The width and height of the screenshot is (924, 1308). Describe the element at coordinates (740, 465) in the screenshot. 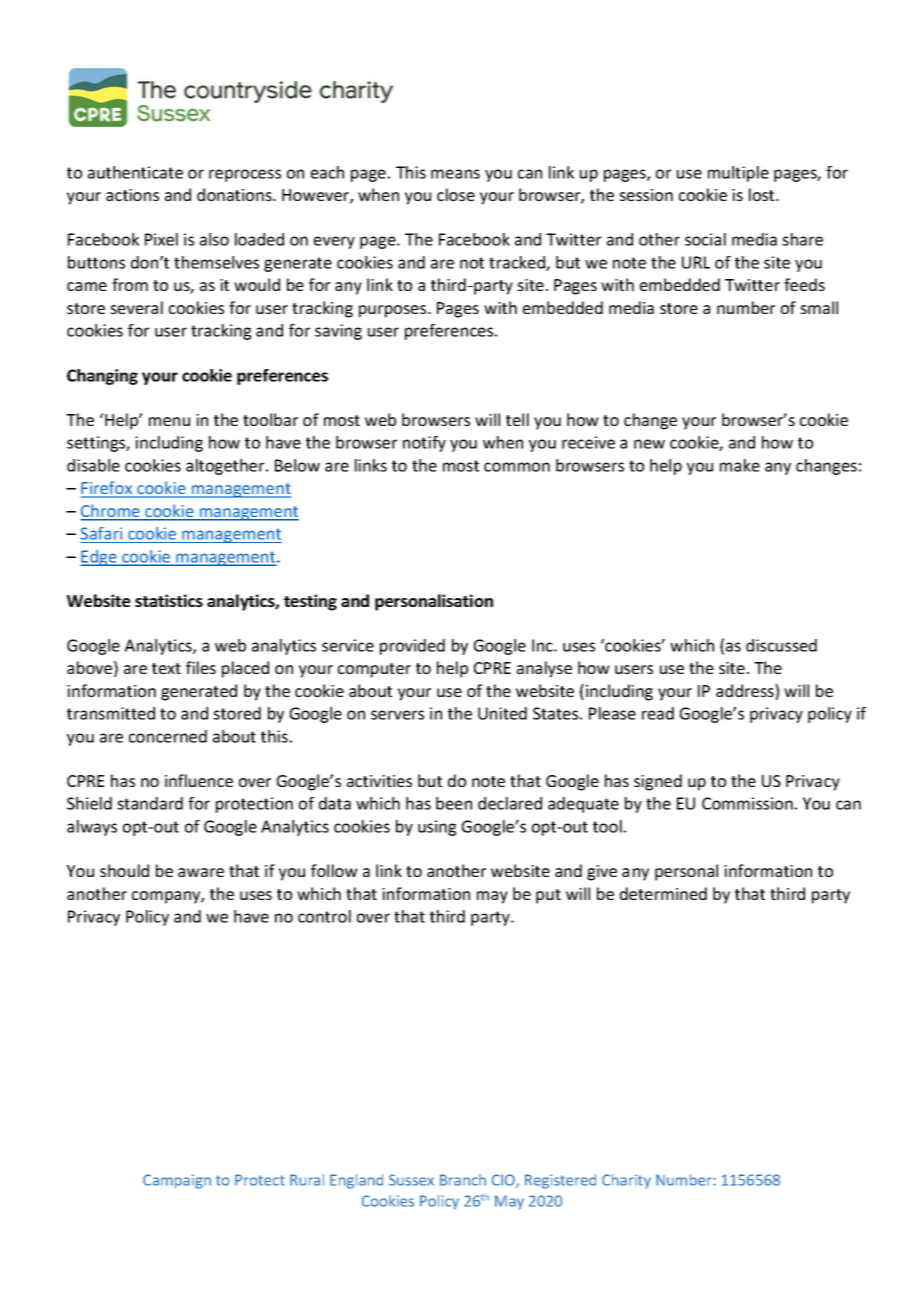

I see `make` at that location.
